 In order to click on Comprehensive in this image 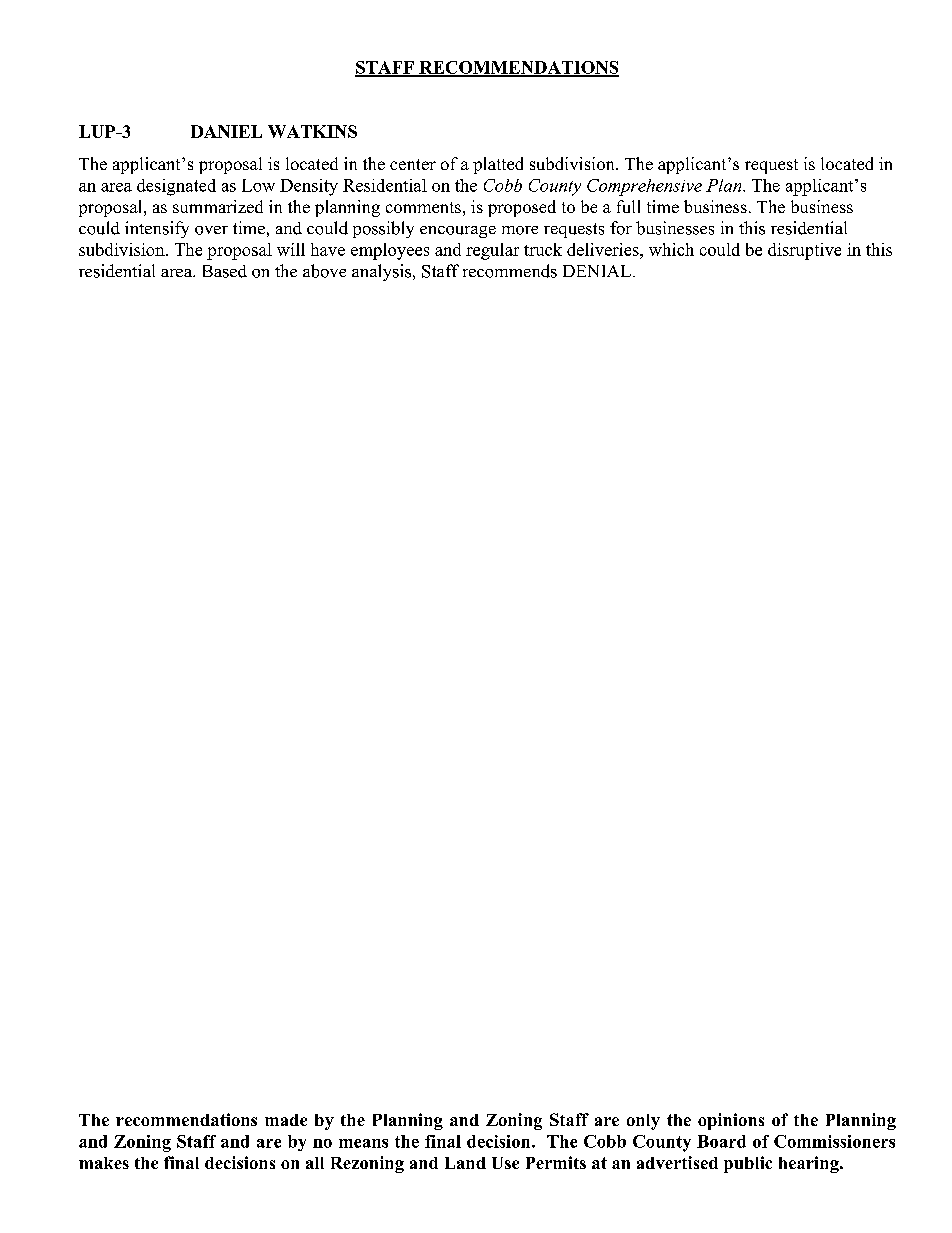, I will do `click(644, 187)`.
